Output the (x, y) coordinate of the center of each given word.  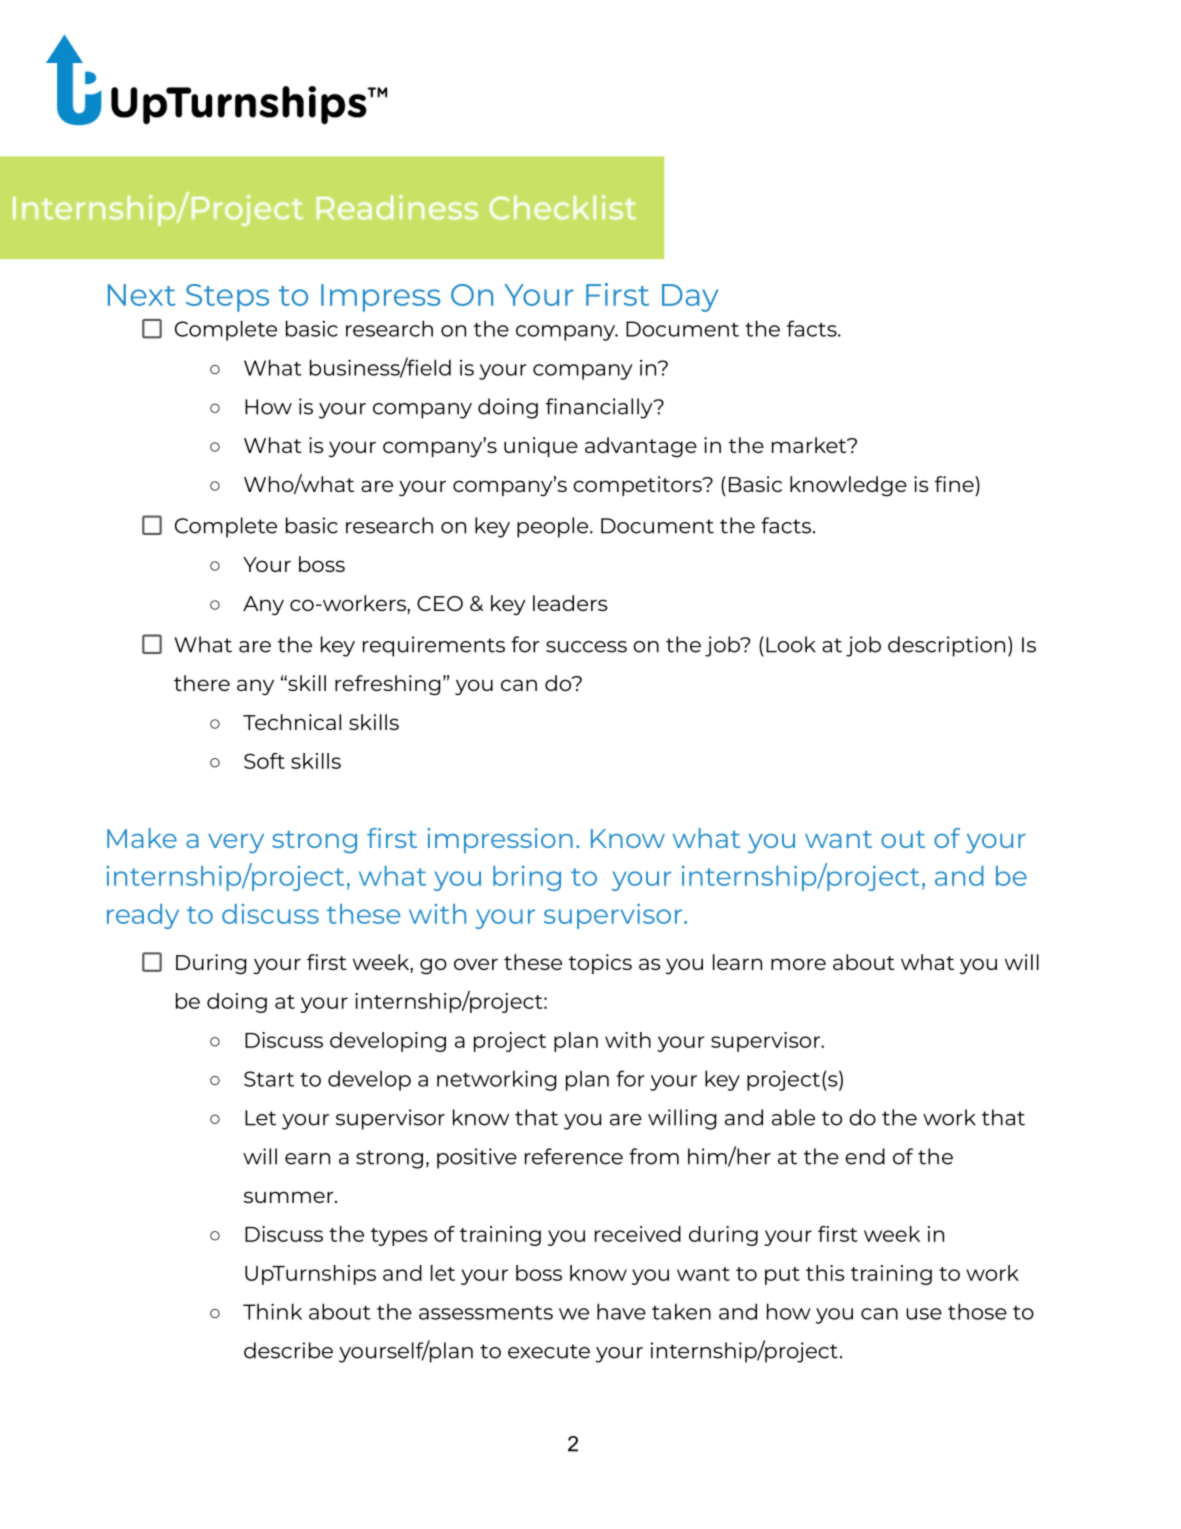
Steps (227, 298)
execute (549, 1351)
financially (600, 408)
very (236, 844)
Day (690, 298)
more (798, 964)
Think (272, 1311)
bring (527, 878)
